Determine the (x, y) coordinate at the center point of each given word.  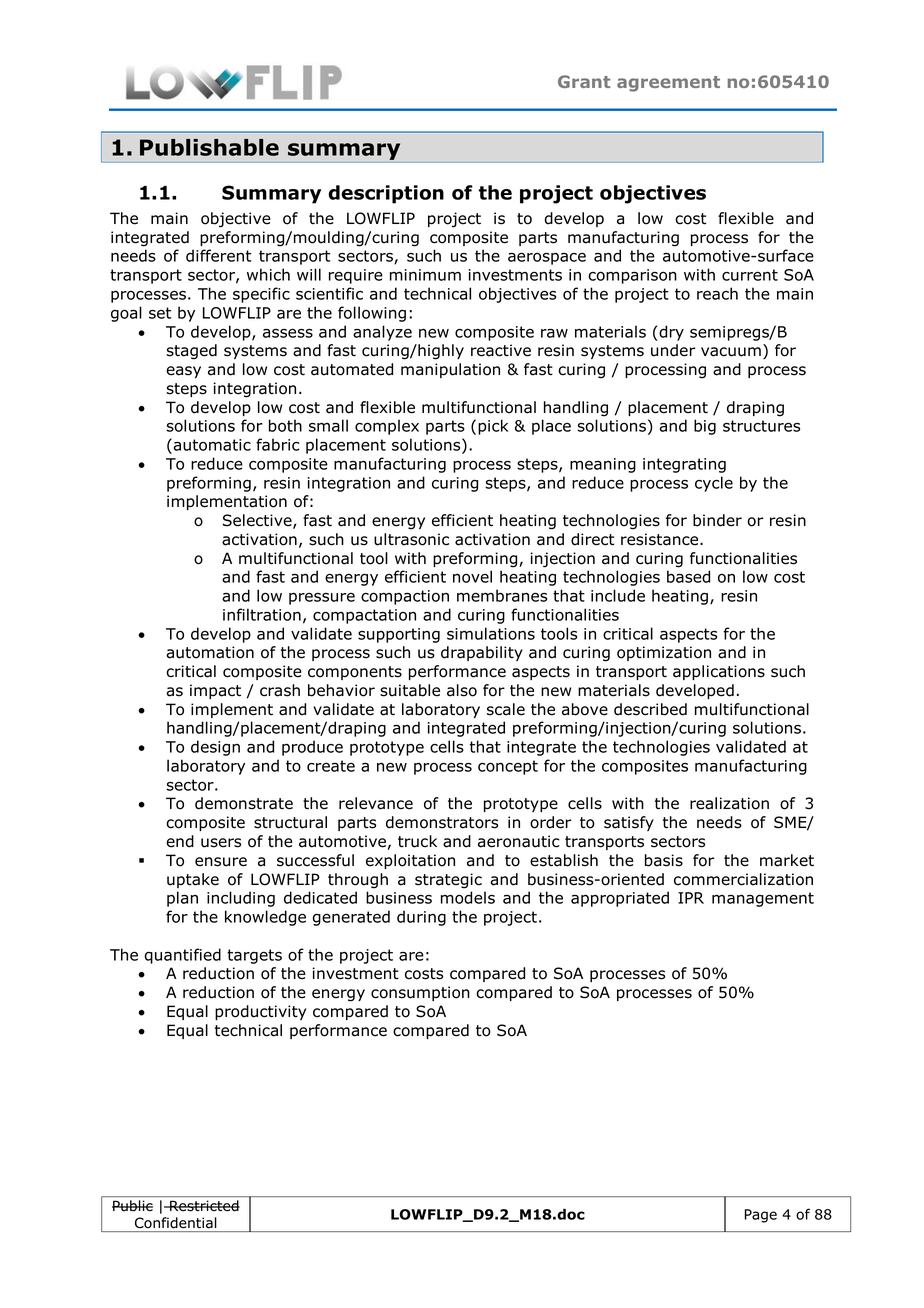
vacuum (731, 352)
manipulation (450, 370)
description (386, 194)
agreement (668, 84)
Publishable (209, 147)
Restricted (204, 1205)
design (215, 748)
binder (717, 520)
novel (472, 576)
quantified (182, 956)
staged (191, 352)
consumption (420, 993)
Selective (258, 521)
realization (729, 803)
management (763, 899)
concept (508, 767)
